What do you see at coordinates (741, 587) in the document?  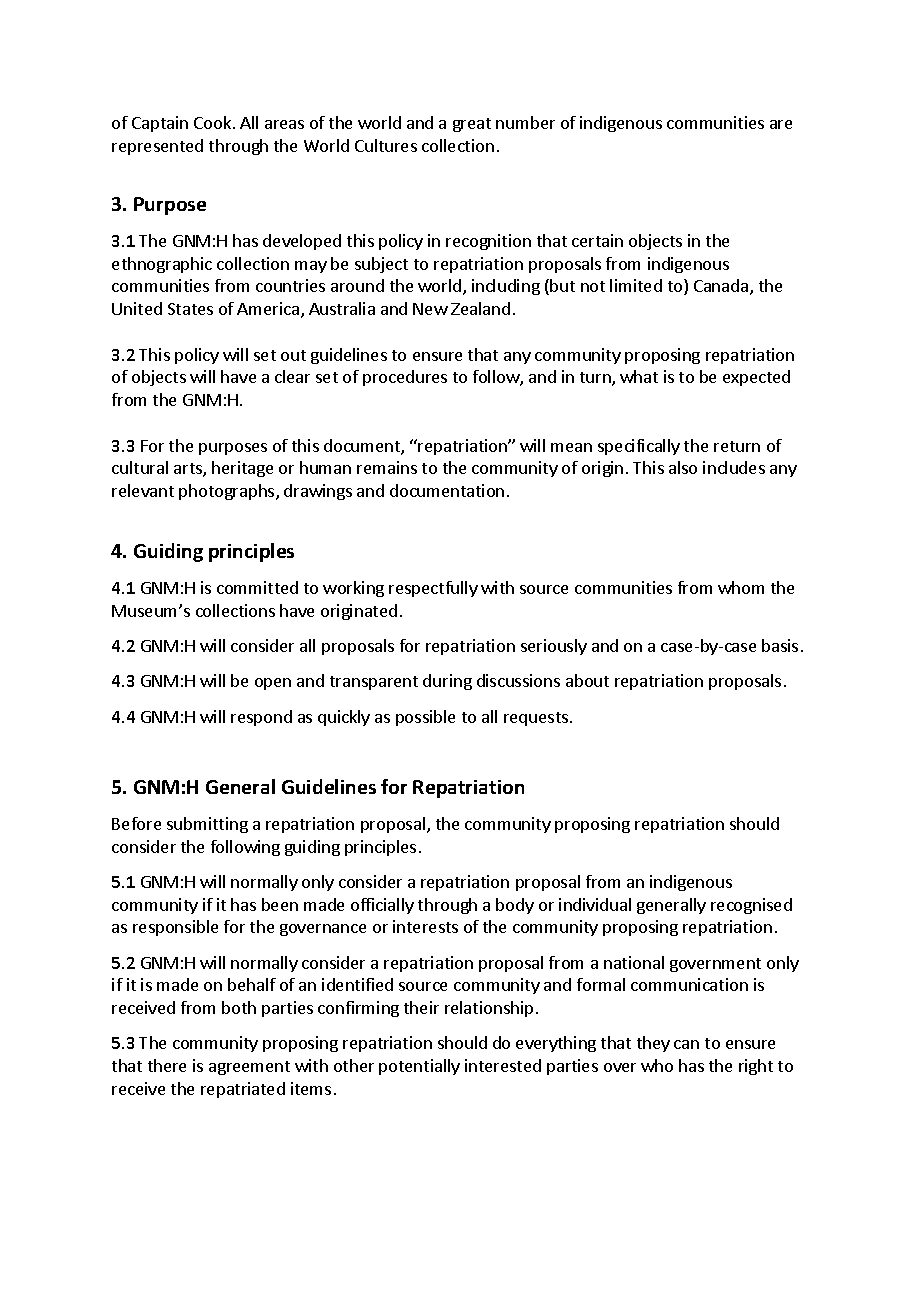 I see `whom` at bounding box center [741, 587].
